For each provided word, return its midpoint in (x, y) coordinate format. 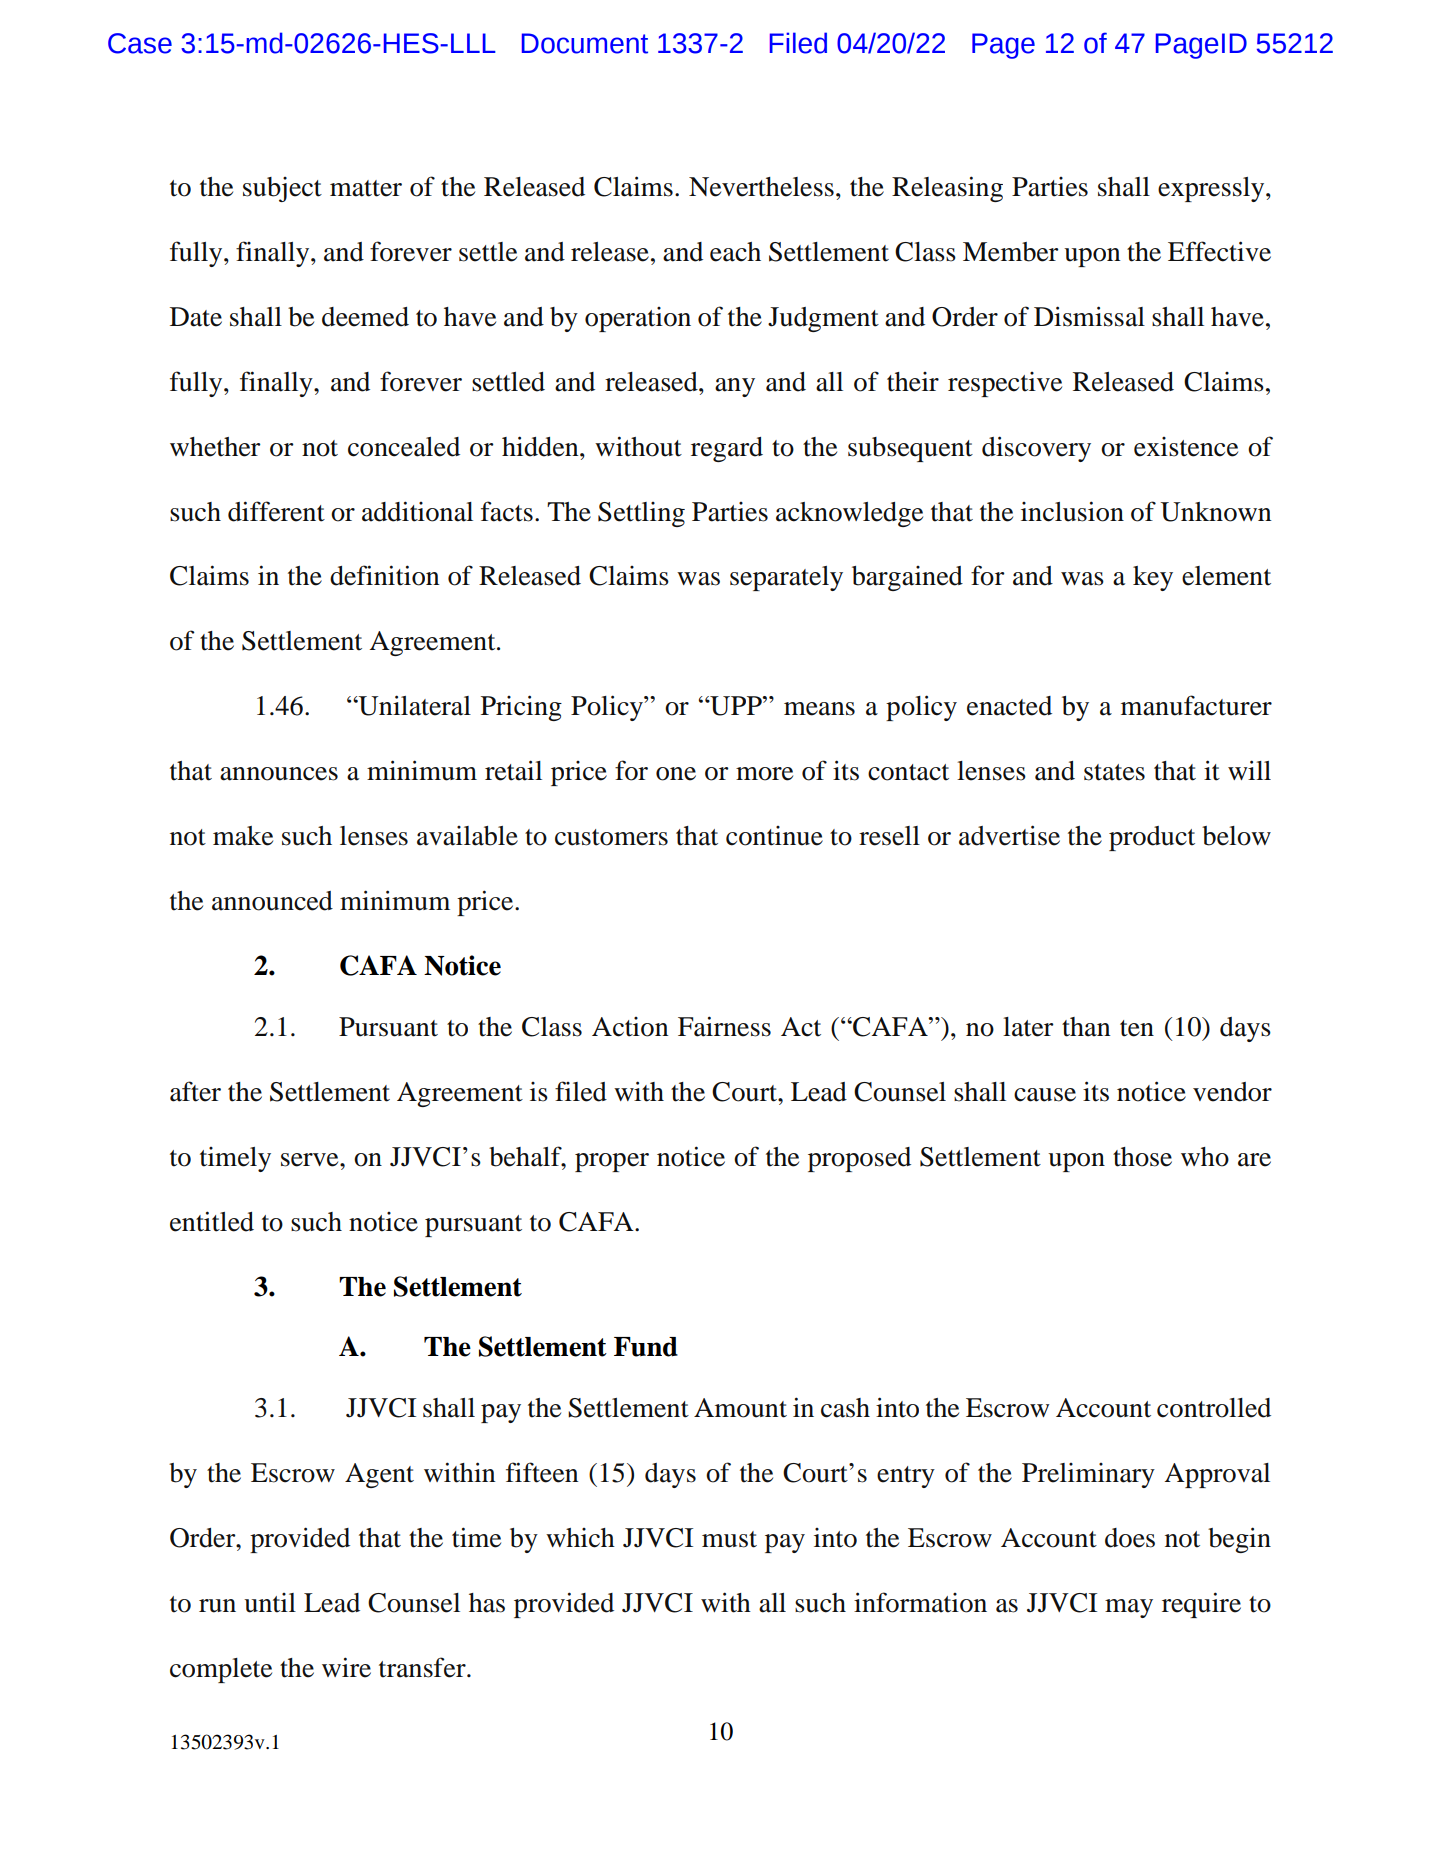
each (735, 252)
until (270, 1603)
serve (311, 1160)
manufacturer (1196, 705)
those (1142, 1157)
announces (279, 774)
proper (612, 1162)
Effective (1219, 251)
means (819, 709)
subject (282, 189)
